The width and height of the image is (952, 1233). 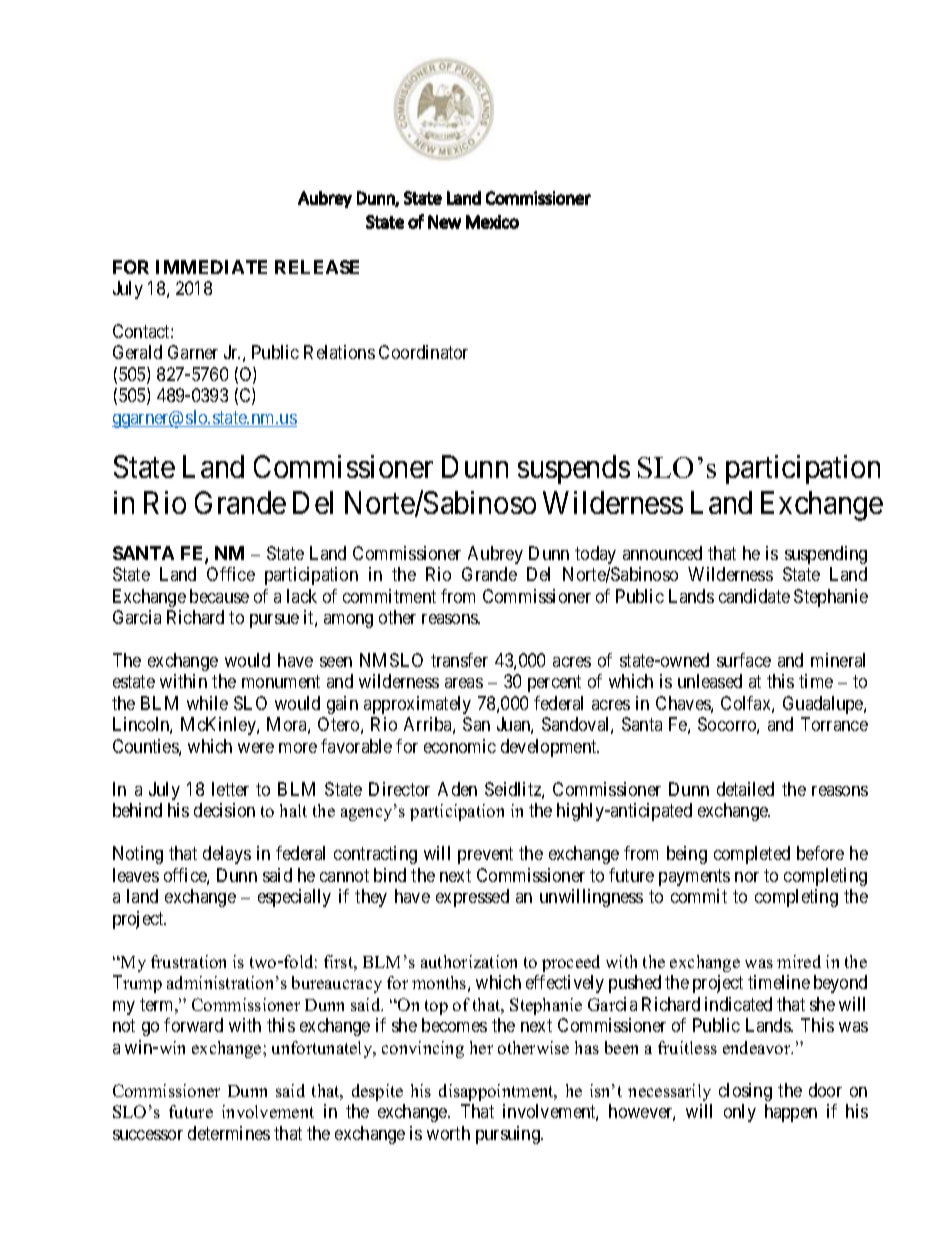 I want to click on suspends, so click(x=574, y=469).
